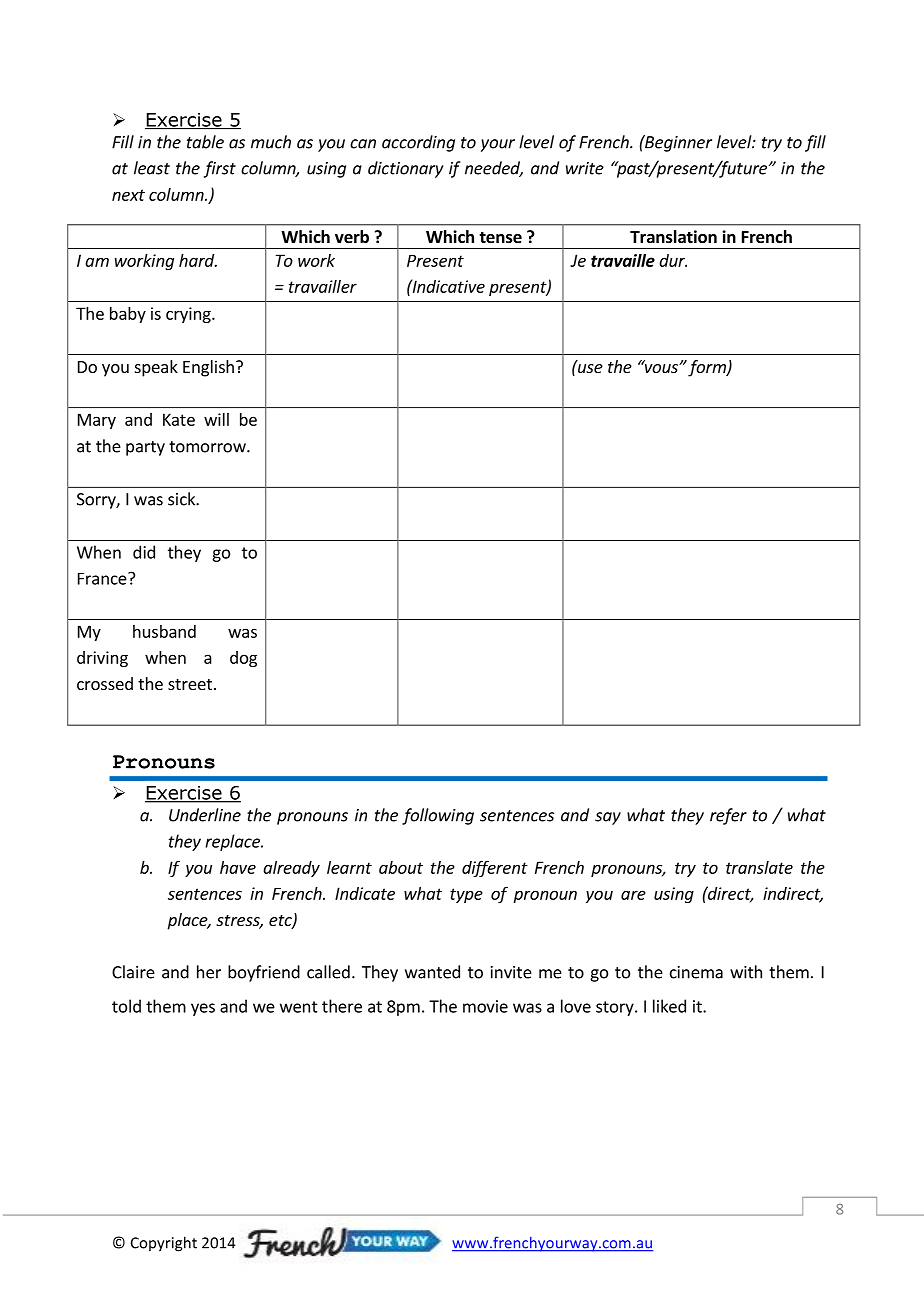  Describe the element at coordinates (673, 237) in the image. I see `Translation` at that location.
